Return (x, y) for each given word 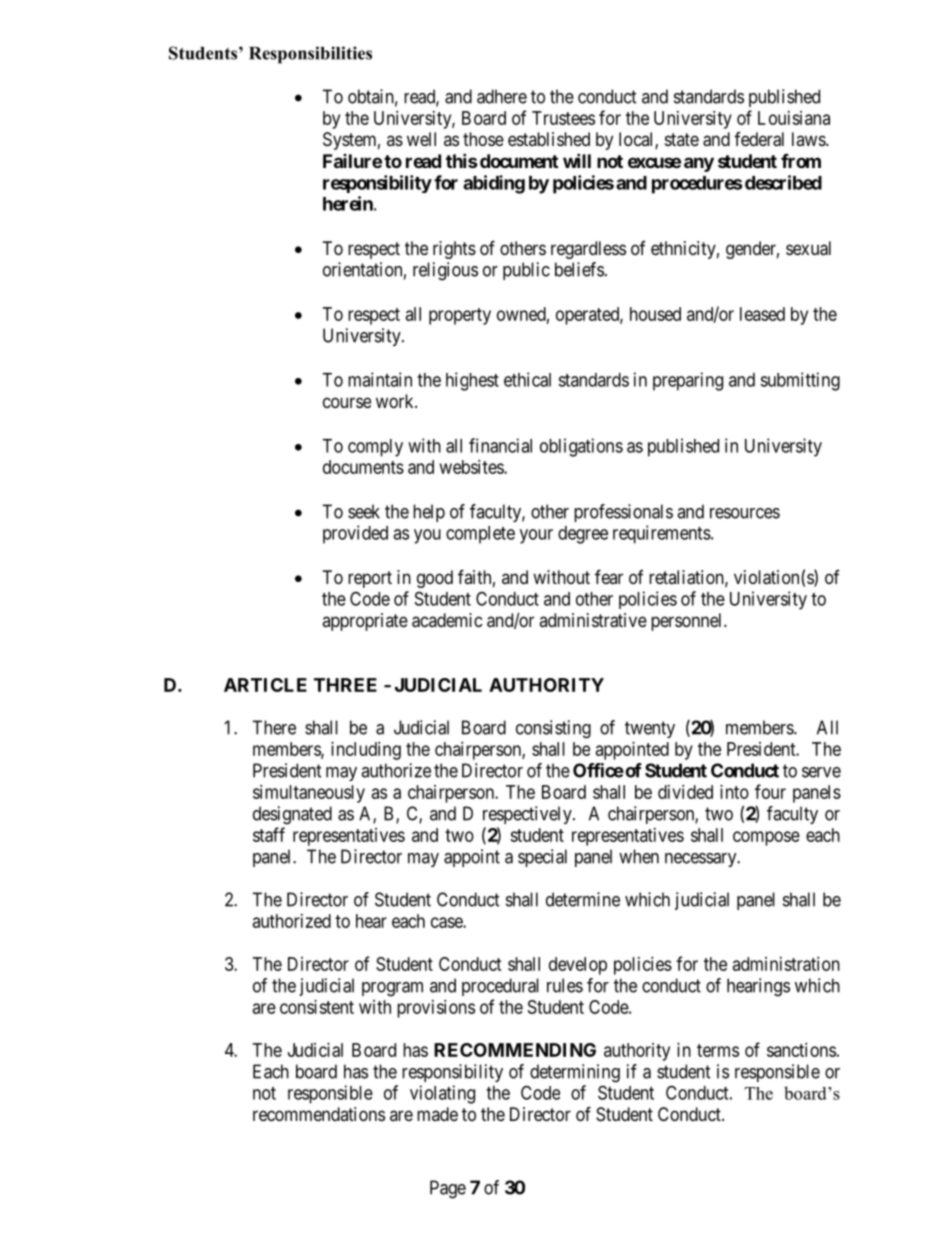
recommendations (319, 1114)
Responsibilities (310, 55)
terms (718, 1050)
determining (575, 1073)
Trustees (563, 118)
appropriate (365, 622)
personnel (688, 622)
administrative (593, 620)
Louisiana (794, 118)
